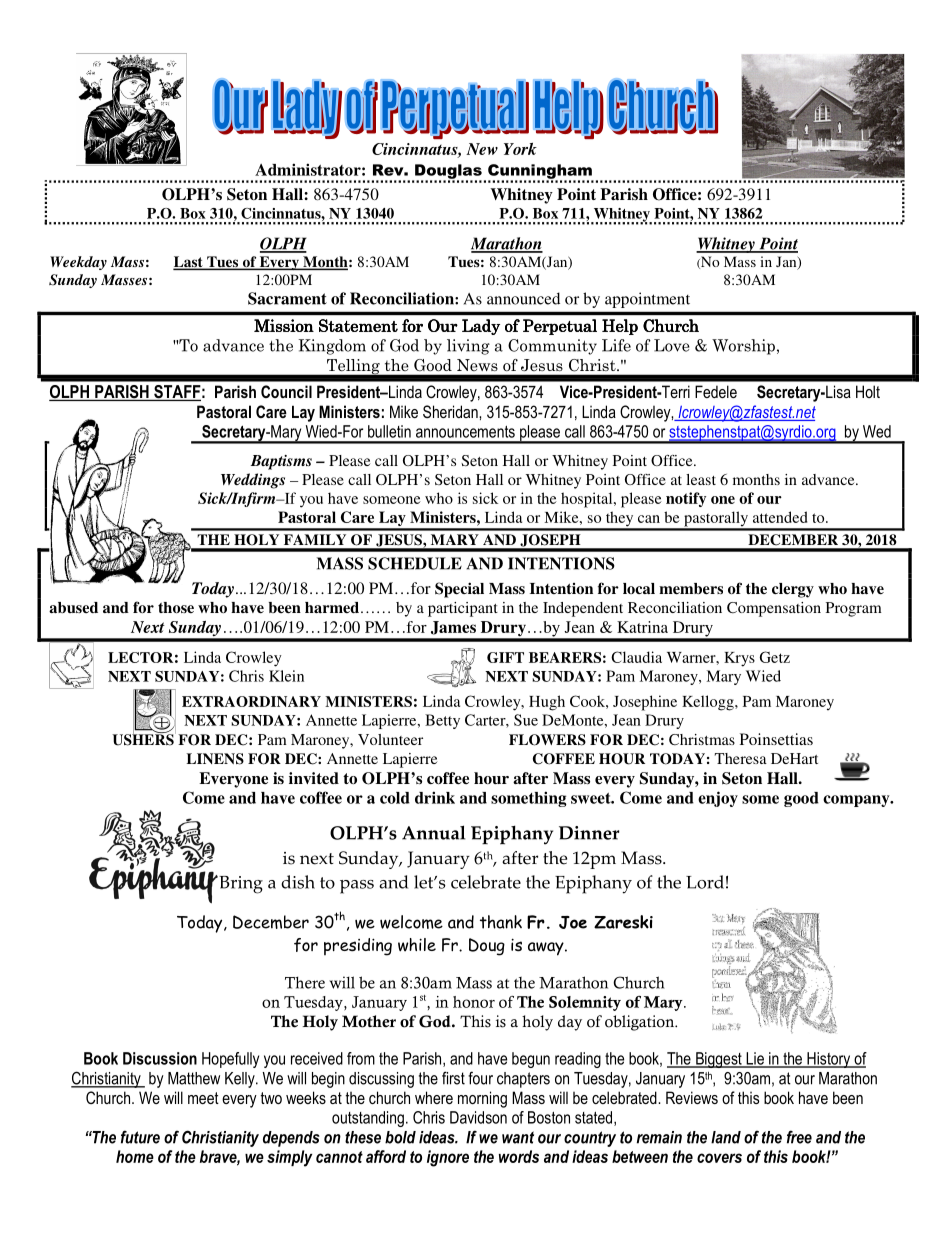 The image size is (952, 1233). I want to click on Davidson, so click(478, 1117).
